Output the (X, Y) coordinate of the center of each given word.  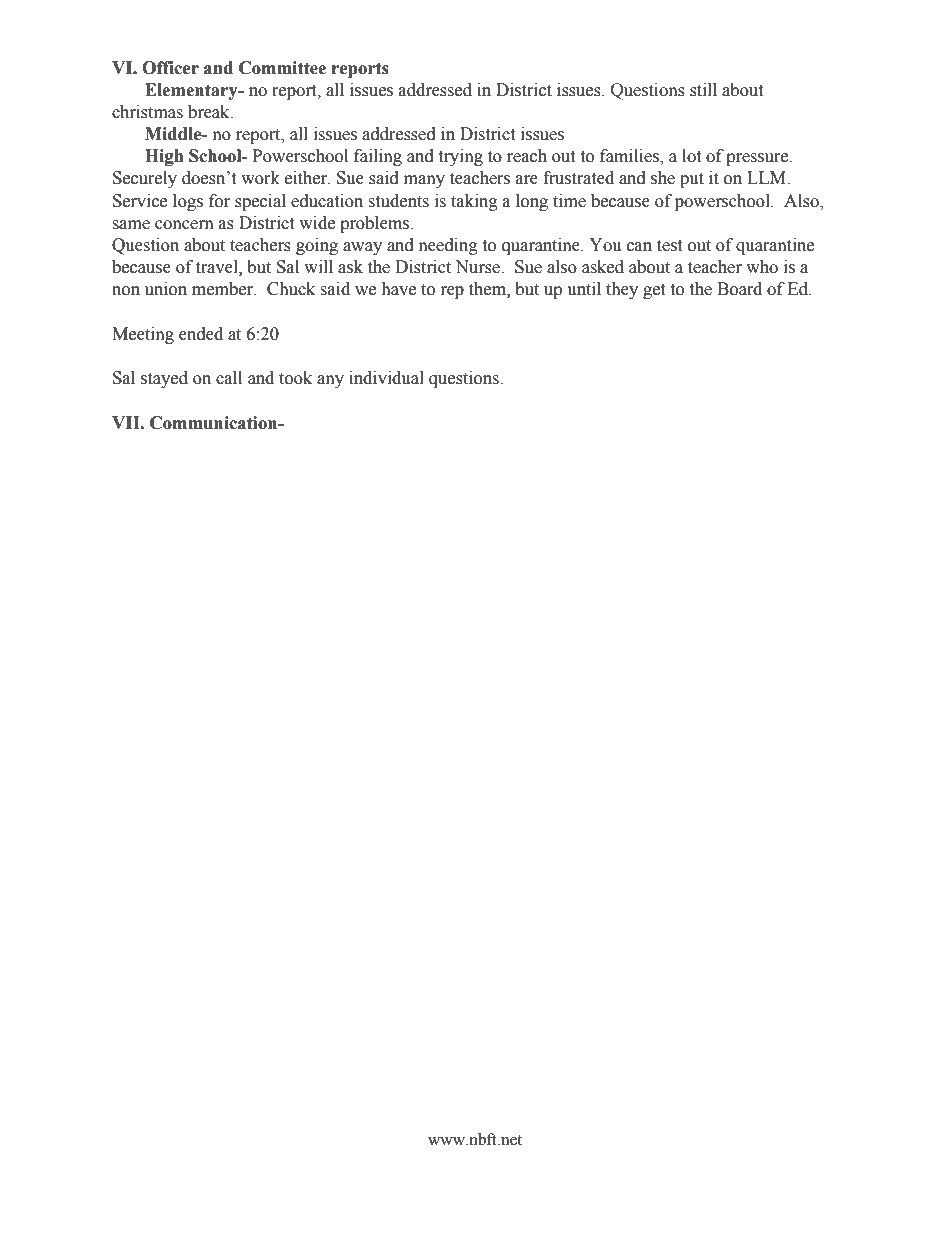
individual (386, 378)
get (654, 291)
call (229, 378)
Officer (170, 68)
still (703, 90)
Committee (282, 68)
